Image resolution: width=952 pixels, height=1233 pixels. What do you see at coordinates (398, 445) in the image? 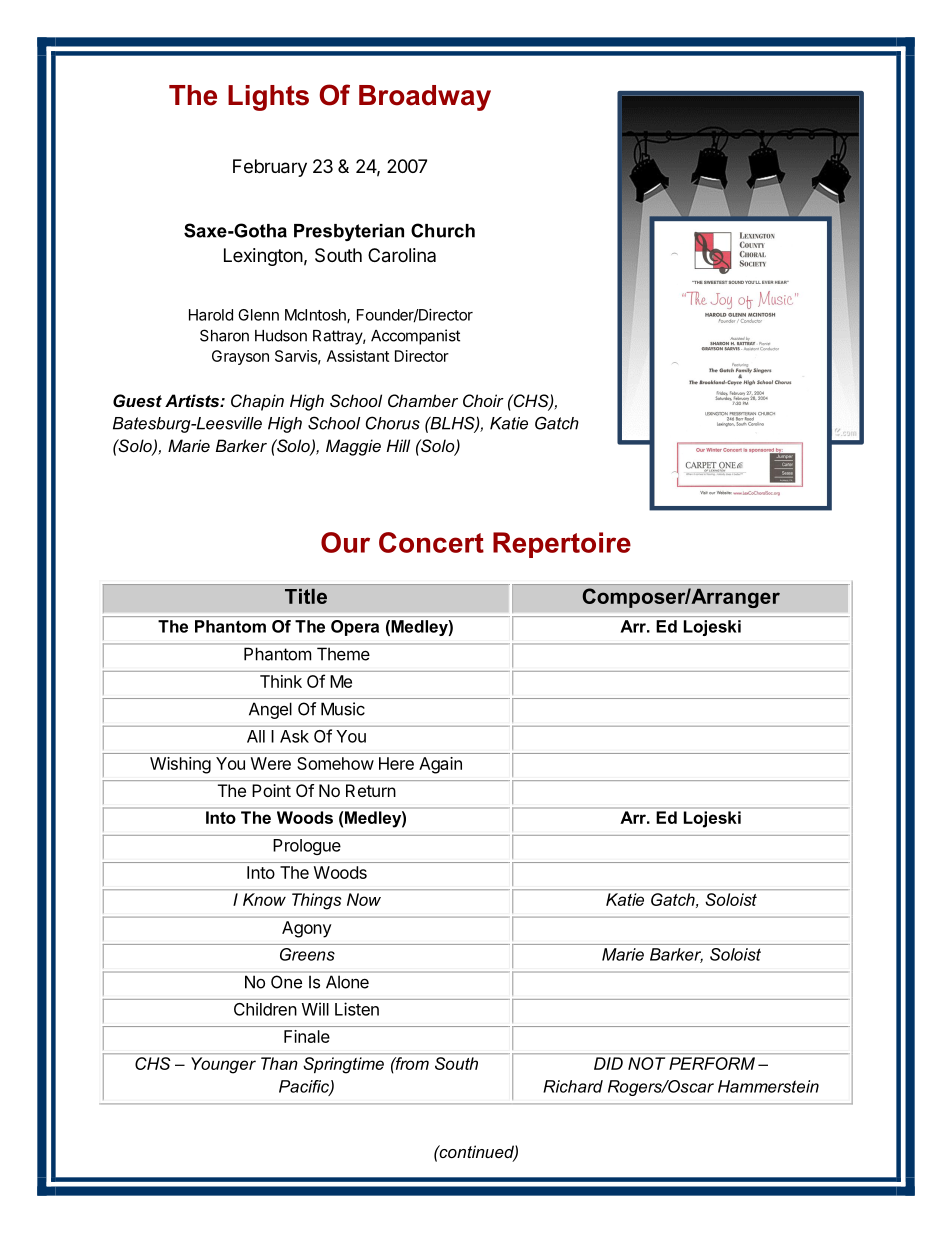
I see `Hill` at bounding box center [398, 445].
